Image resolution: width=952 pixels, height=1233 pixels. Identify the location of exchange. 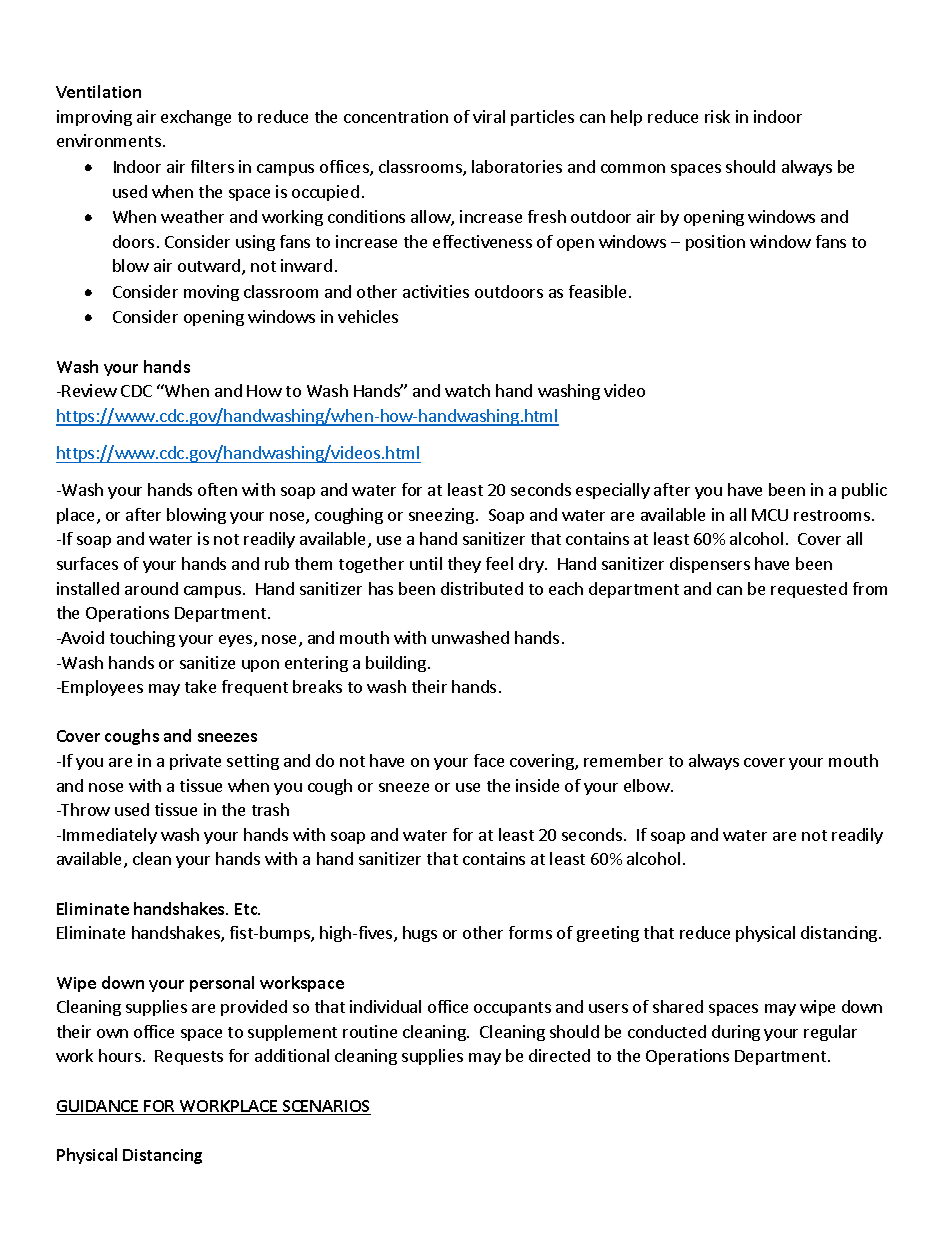
(196, 118).
